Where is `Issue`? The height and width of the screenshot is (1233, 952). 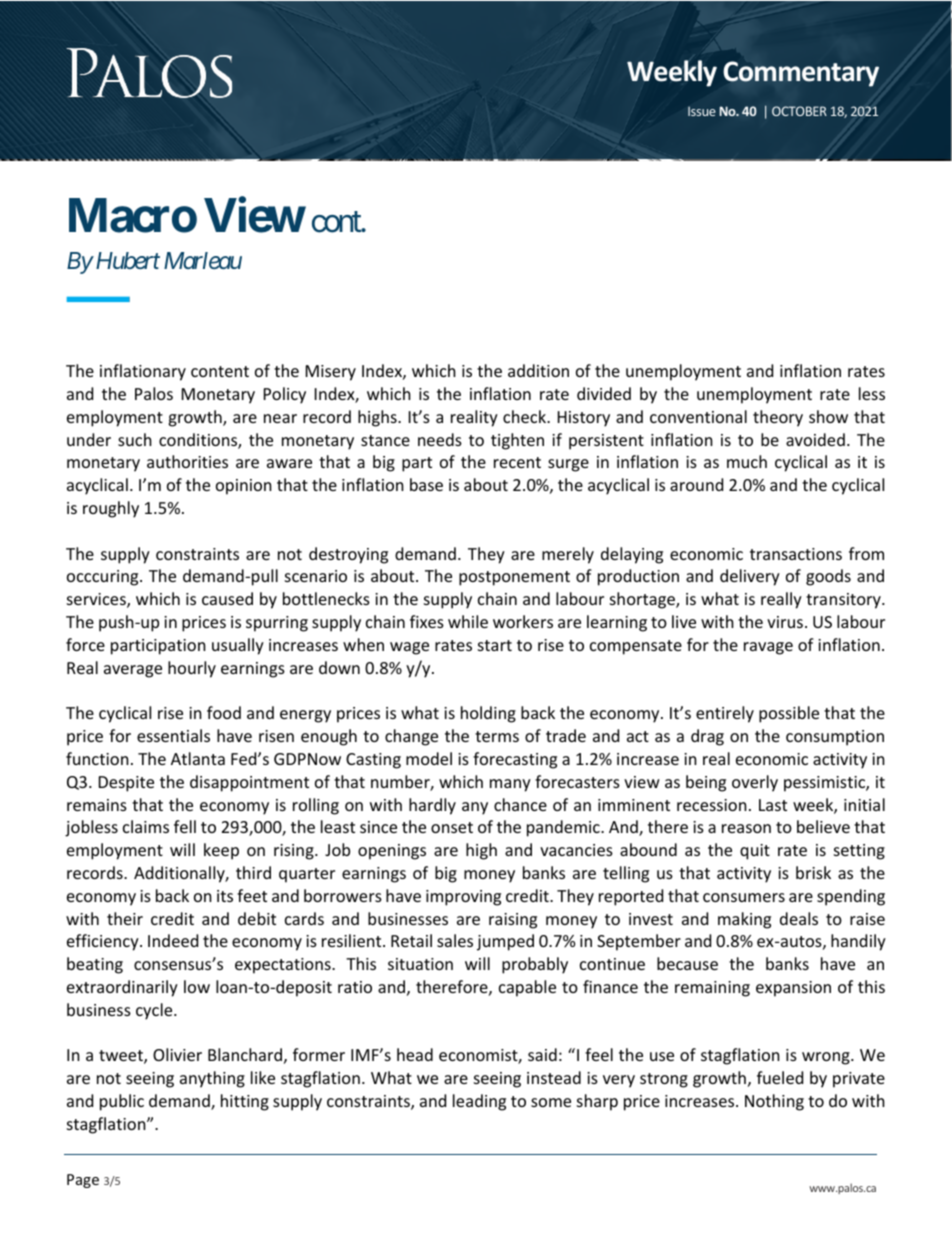 Issue is located at coordinates (702, 111).
